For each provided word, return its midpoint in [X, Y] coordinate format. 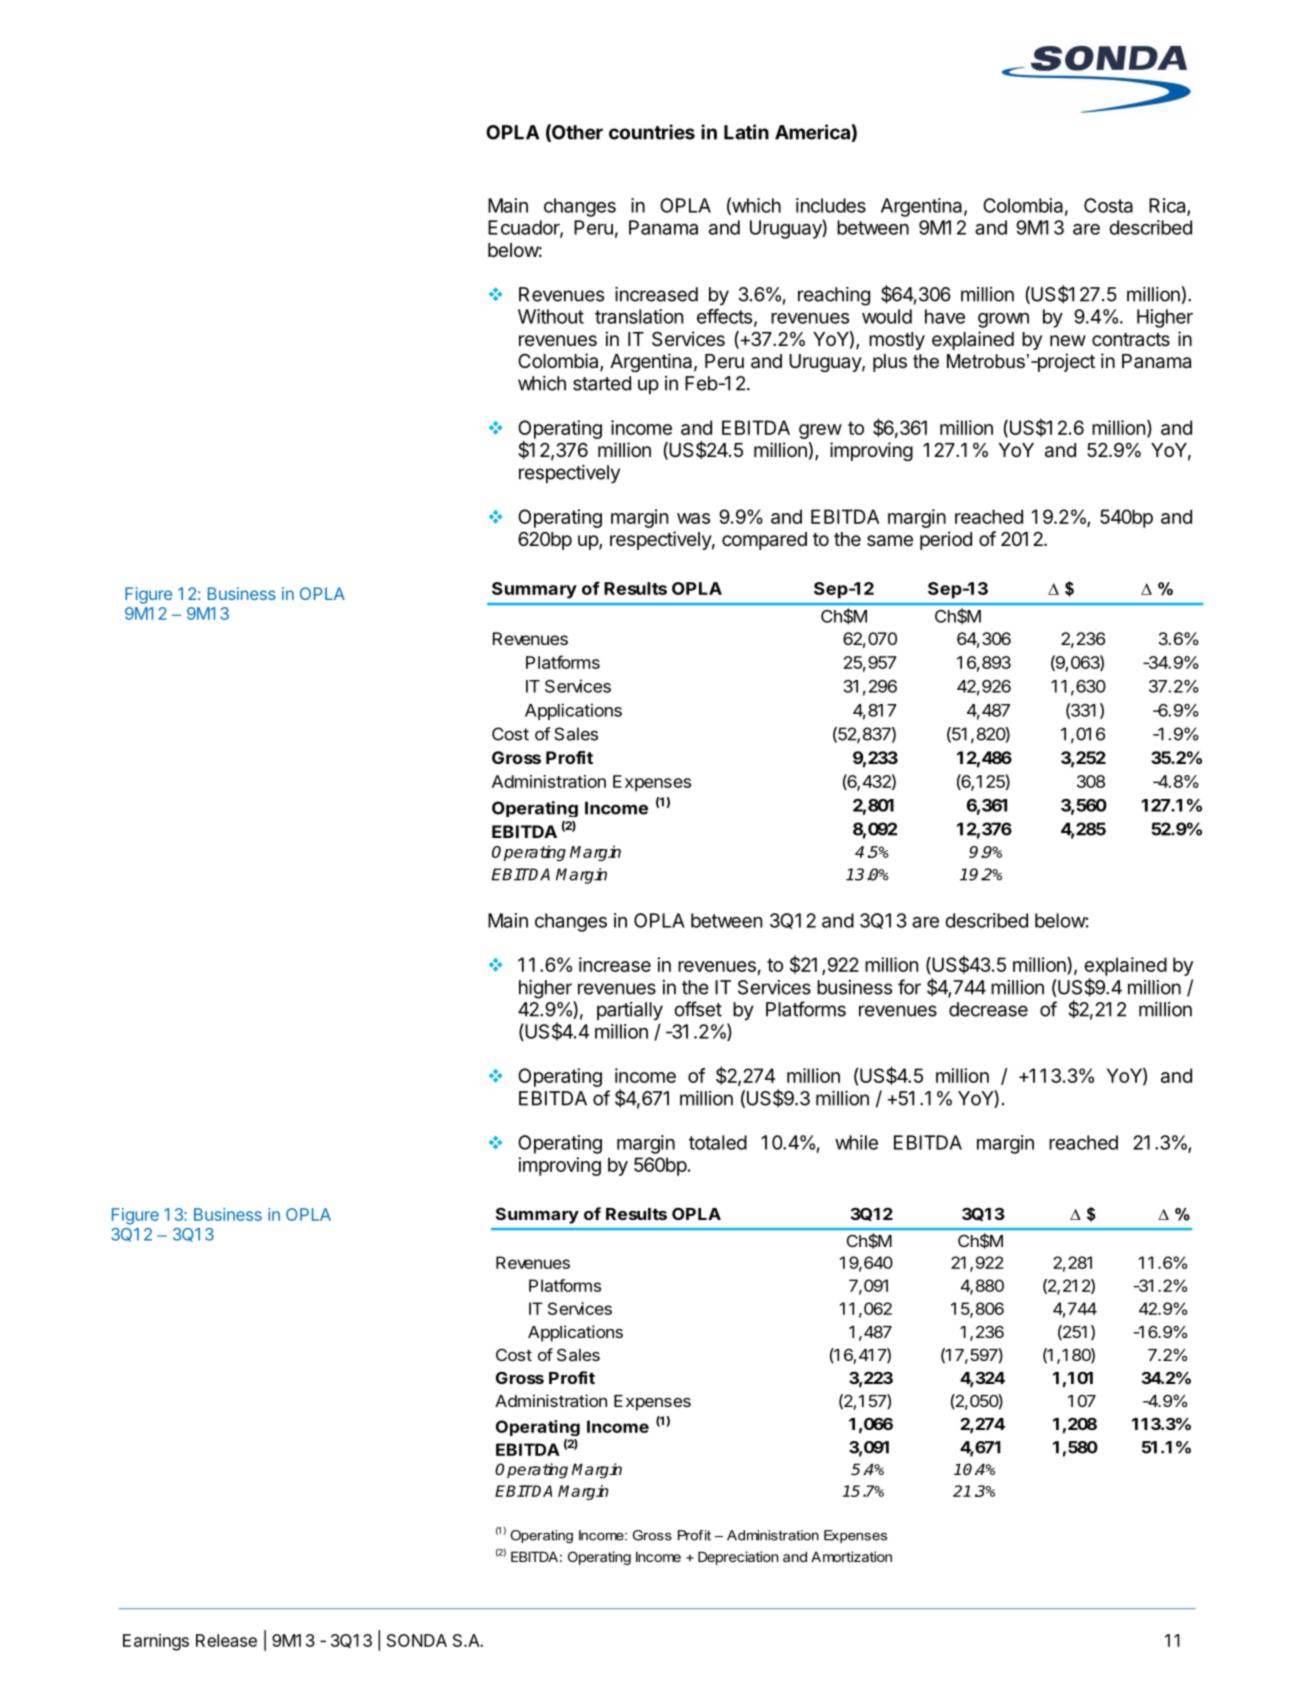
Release [226, 1640]
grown [1003, 320]
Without [551, 316]
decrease [988, 1009]
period [946, 540]
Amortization [851, 1556]
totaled [718, 1142]
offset [698, 1009]
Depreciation [738, 1558]
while [856, 1142]
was [693, 518]
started [602, 383]
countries [652, 132]
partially [630, 1011]
